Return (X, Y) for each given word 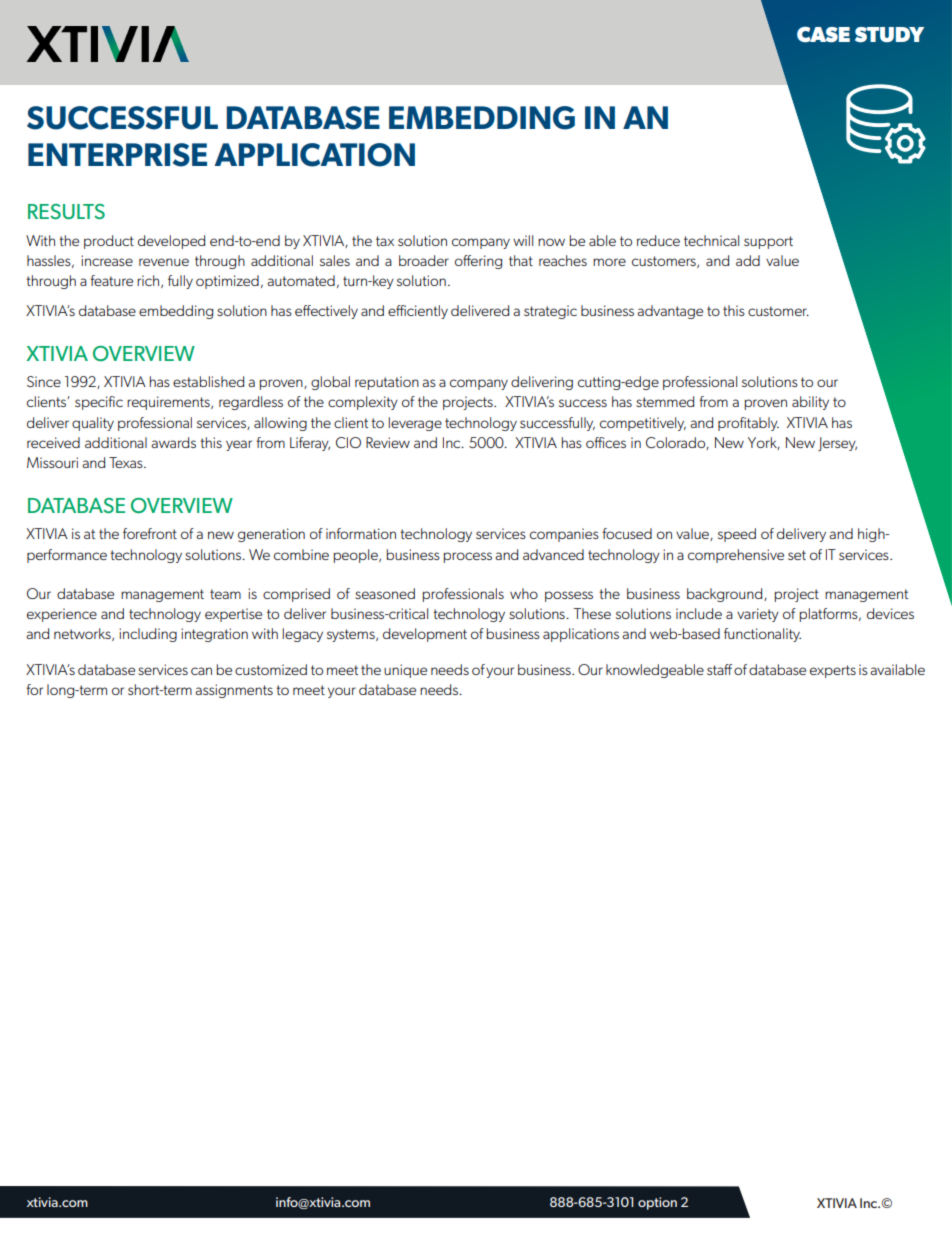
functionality (762, 635)
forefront (150, 533)
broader (424, 260)
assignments (234, 691)
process (467, 557)
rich (149, 281)
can (201, 671)
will (523, 240)
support (768, 242)
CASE (823, 35)
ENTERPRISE (117, 155)
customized (271, 669)
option (657, 1203)
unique (405, 671)
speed (737, 535)
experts (833, 671)
